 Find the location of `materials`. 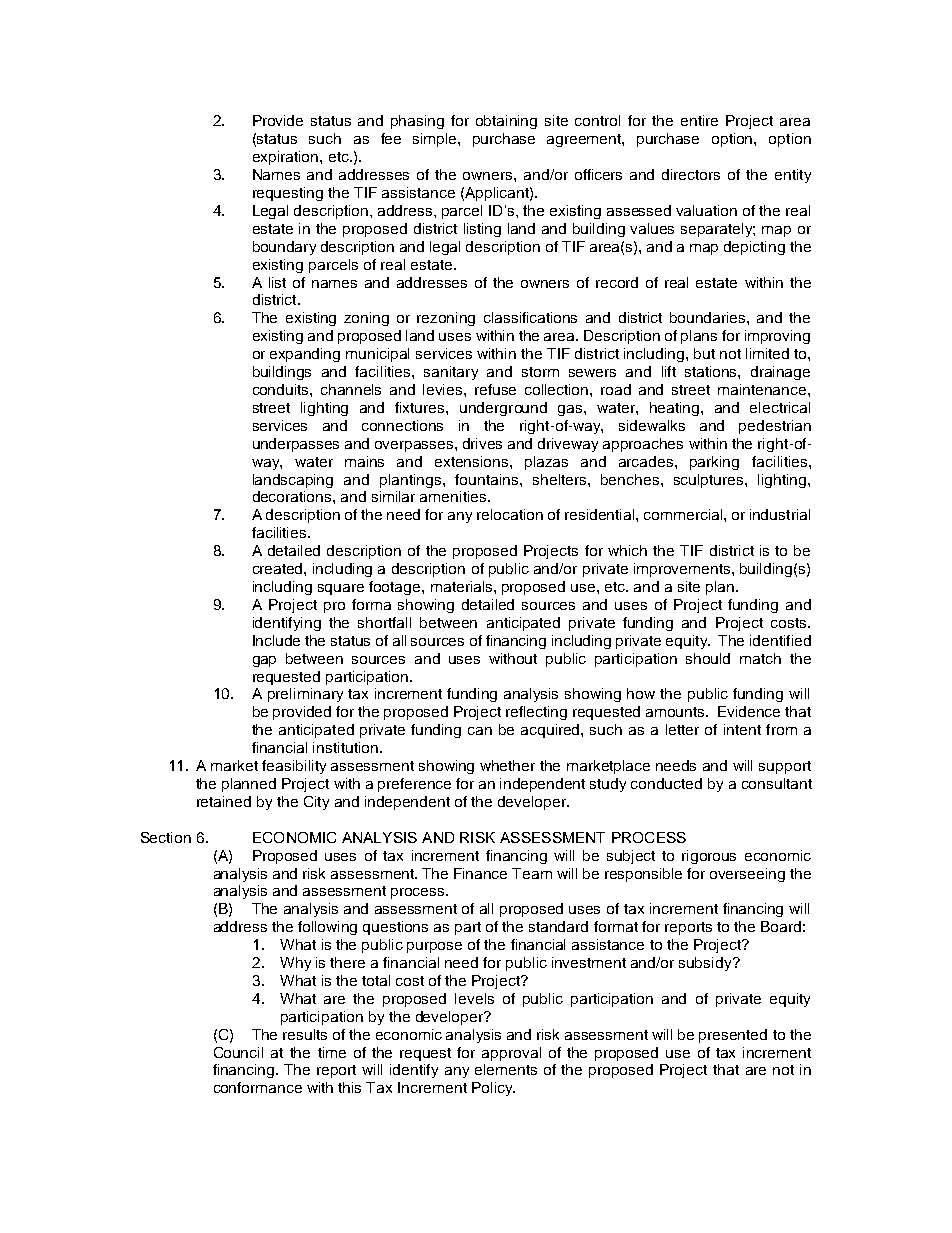

materials is located at coordinates (463, 586).
